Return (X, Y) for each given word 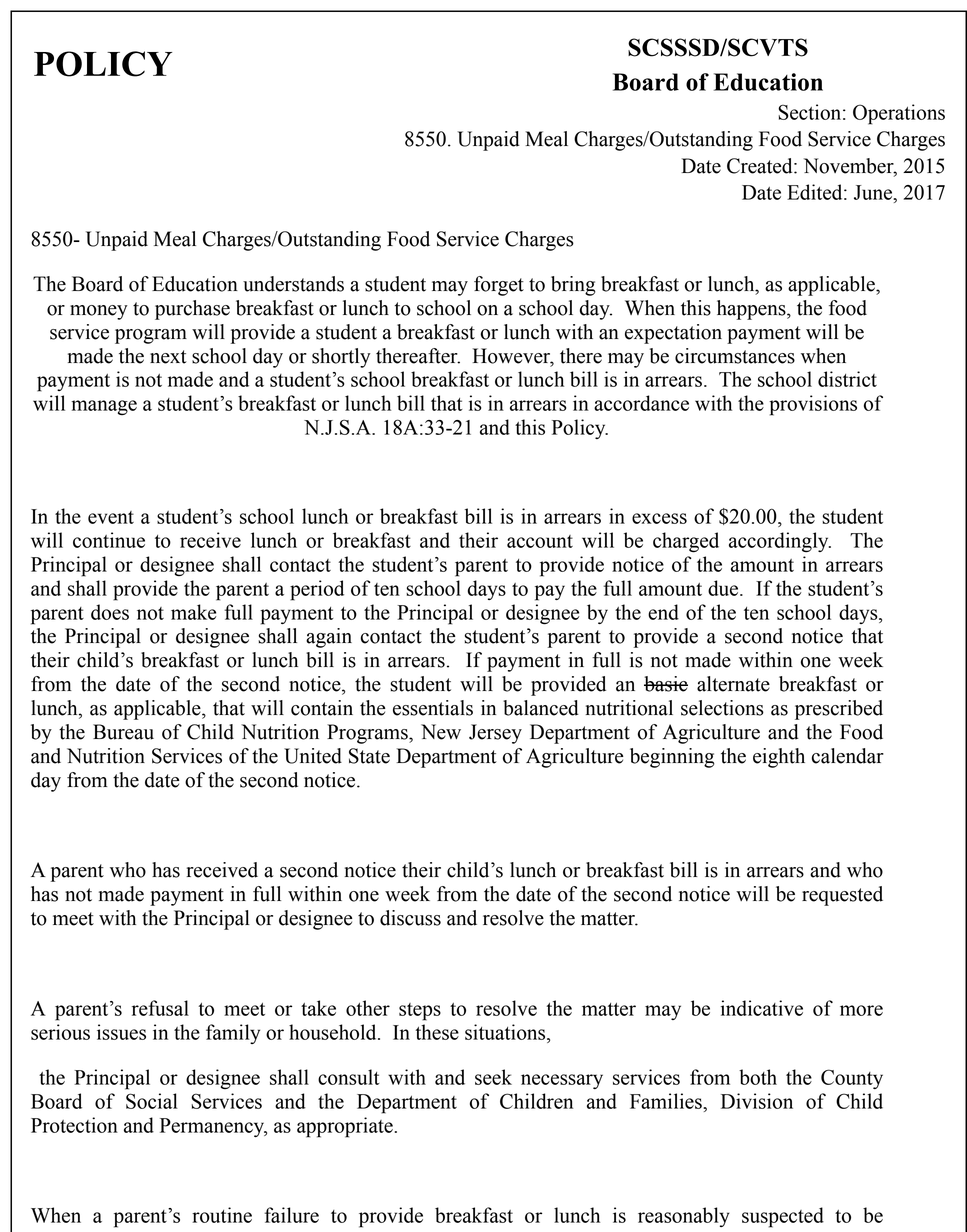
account (540, 541)
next (168, 357)
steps (420, 1012)
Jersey (495, 734)
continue (109, 540)
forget (499, 286)
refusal (160, 1008)
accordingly (780, 542)
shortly (341, 358)
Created (761, 166)
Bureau (123, 732)
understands (293, 284)
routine (222, 1215)
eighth (779, 758)
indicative (762, 1008)
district (847, 379)
